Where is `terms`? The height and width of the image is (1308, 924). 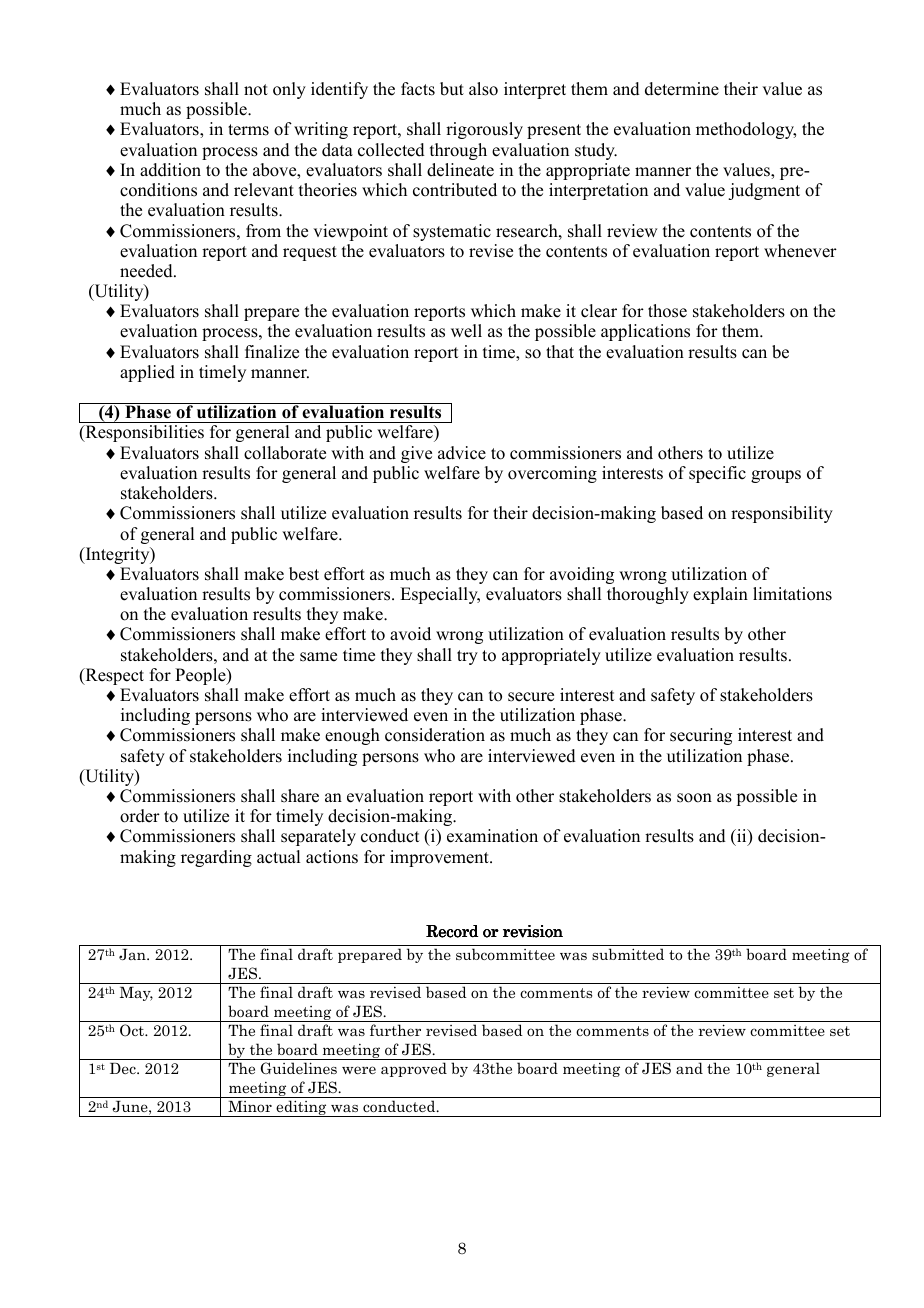 terms is located at coordinates (248, 130).
